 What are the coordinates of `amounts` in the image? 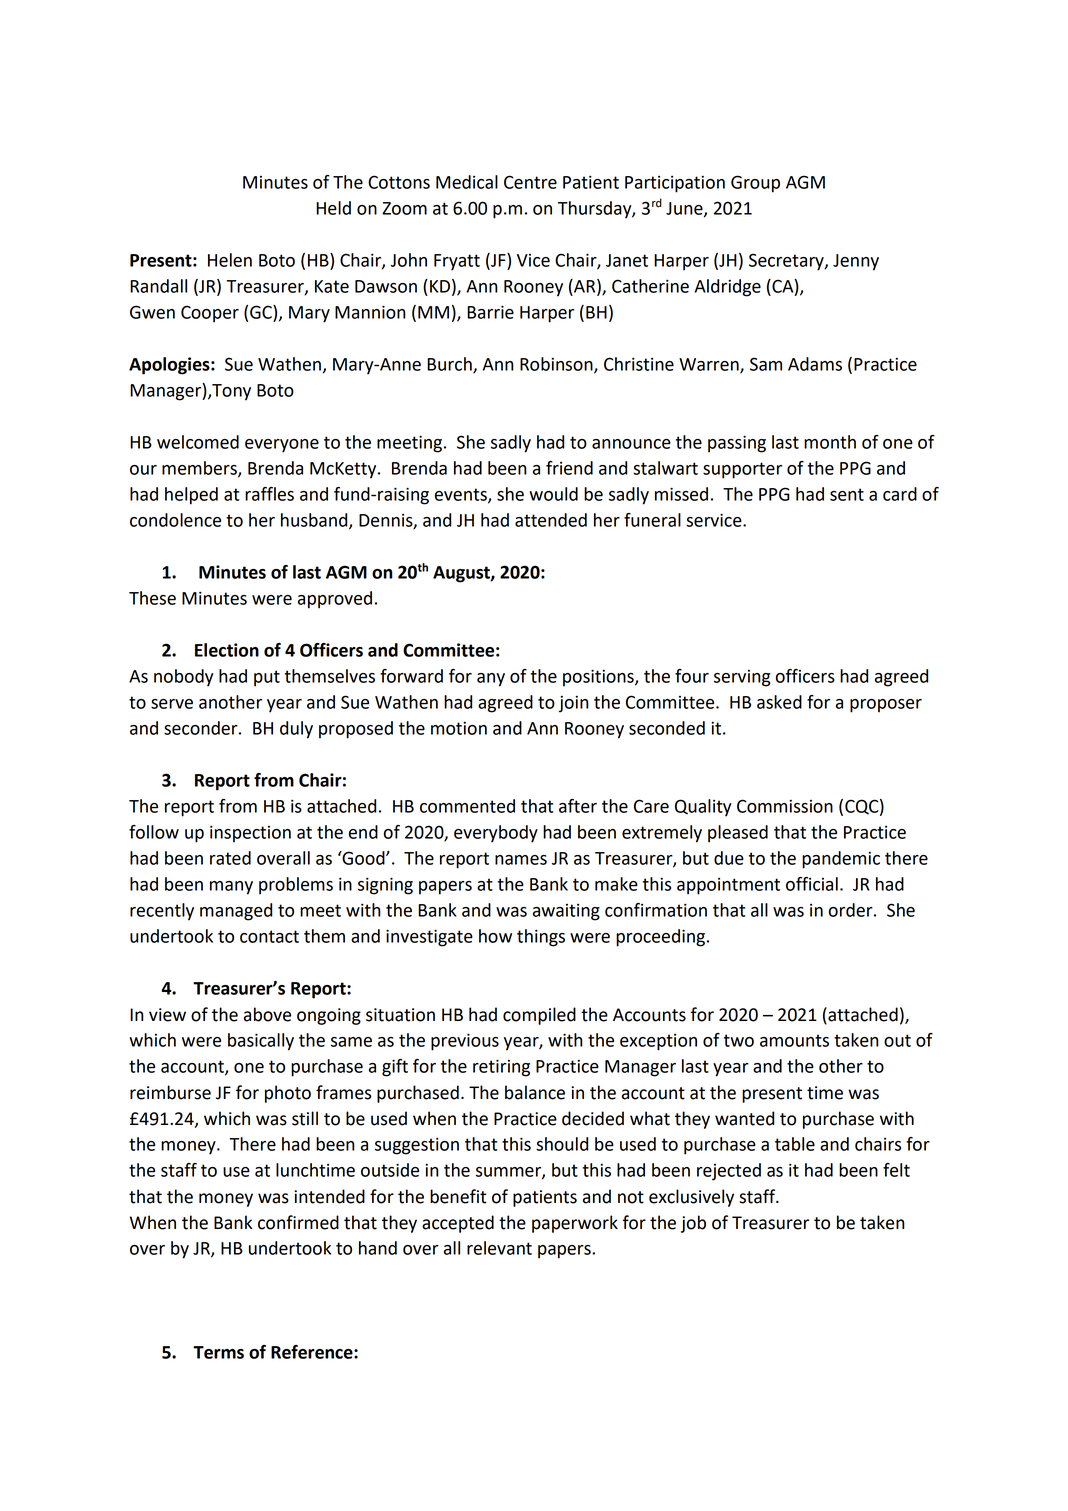 It's located at (794, 1040).
